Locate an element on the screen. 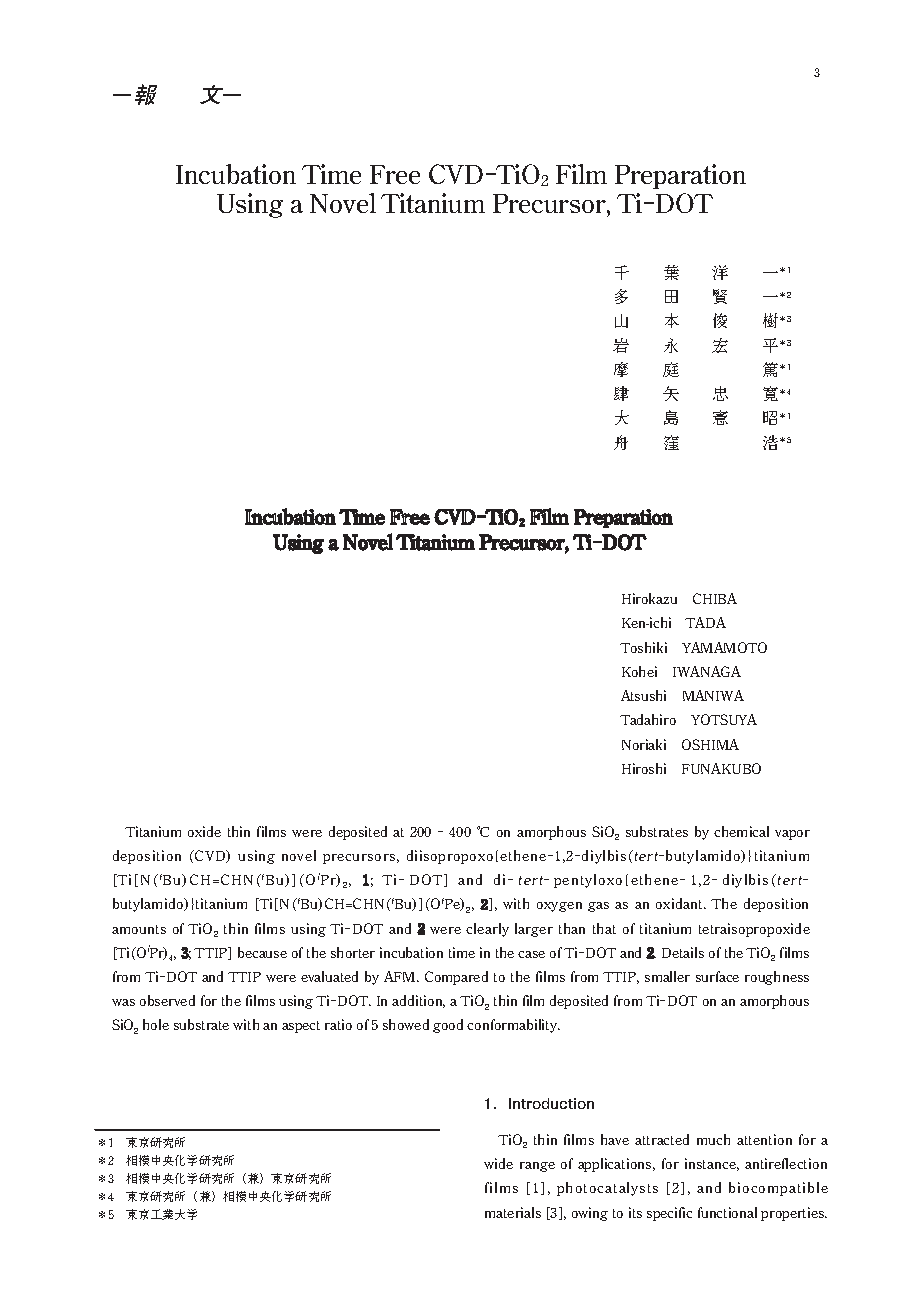 The width and height of the screenshot is (924, 1307). CHIBA is located at coordinates (715, 598).
